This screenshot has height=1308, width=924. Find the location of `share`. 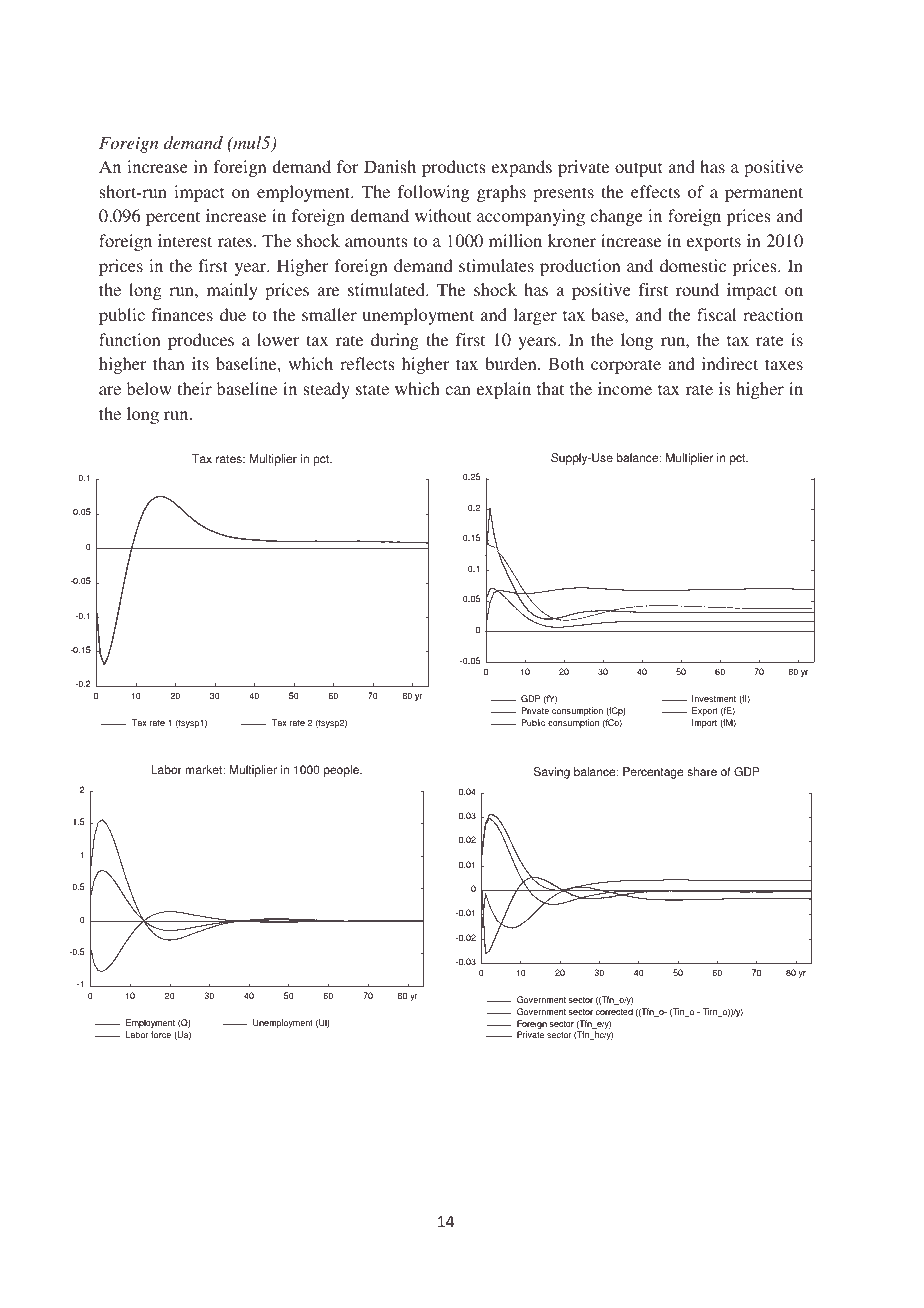

share is located at coordinates (702, 772).
